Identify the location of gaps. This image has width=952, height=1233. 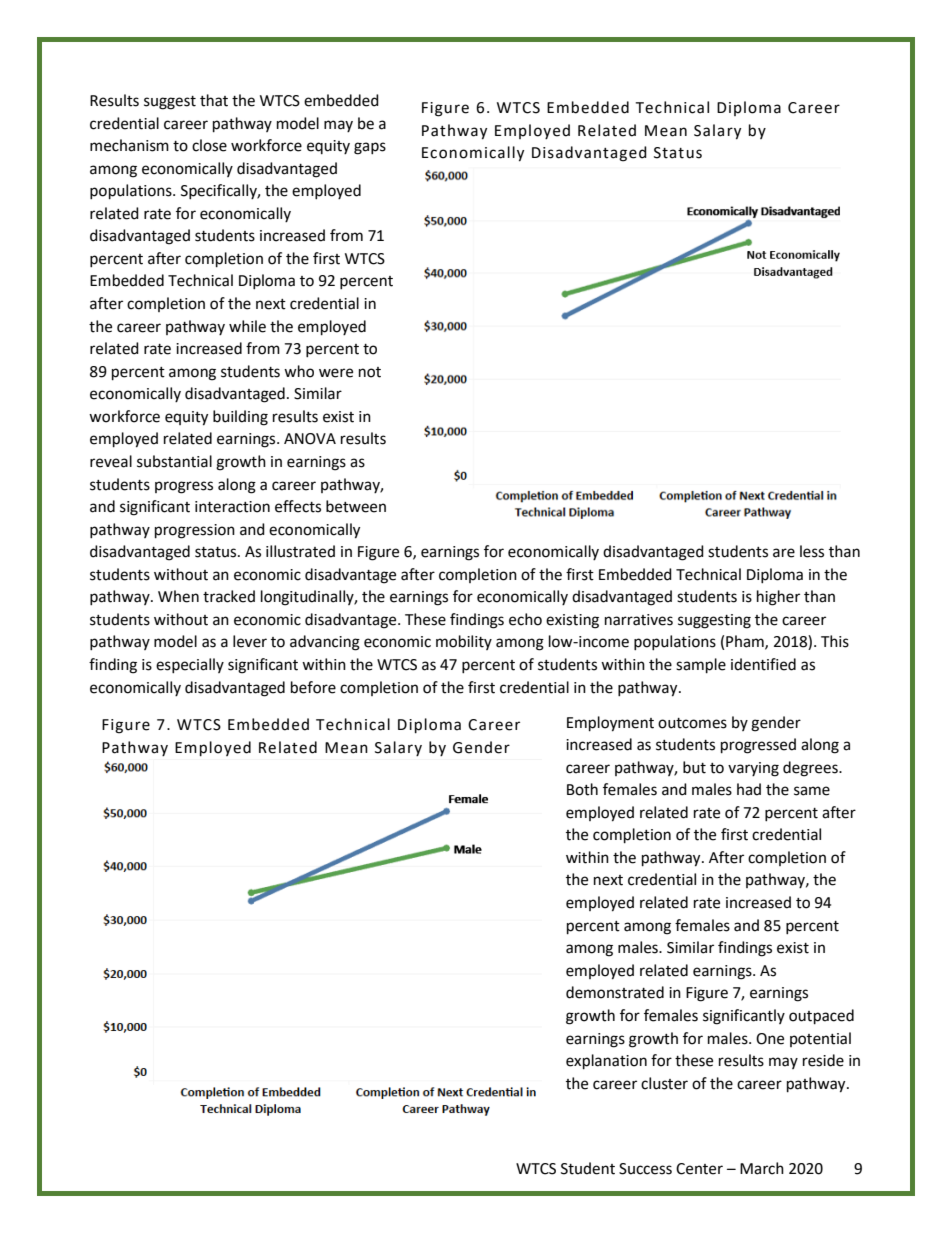
(370, 148).
